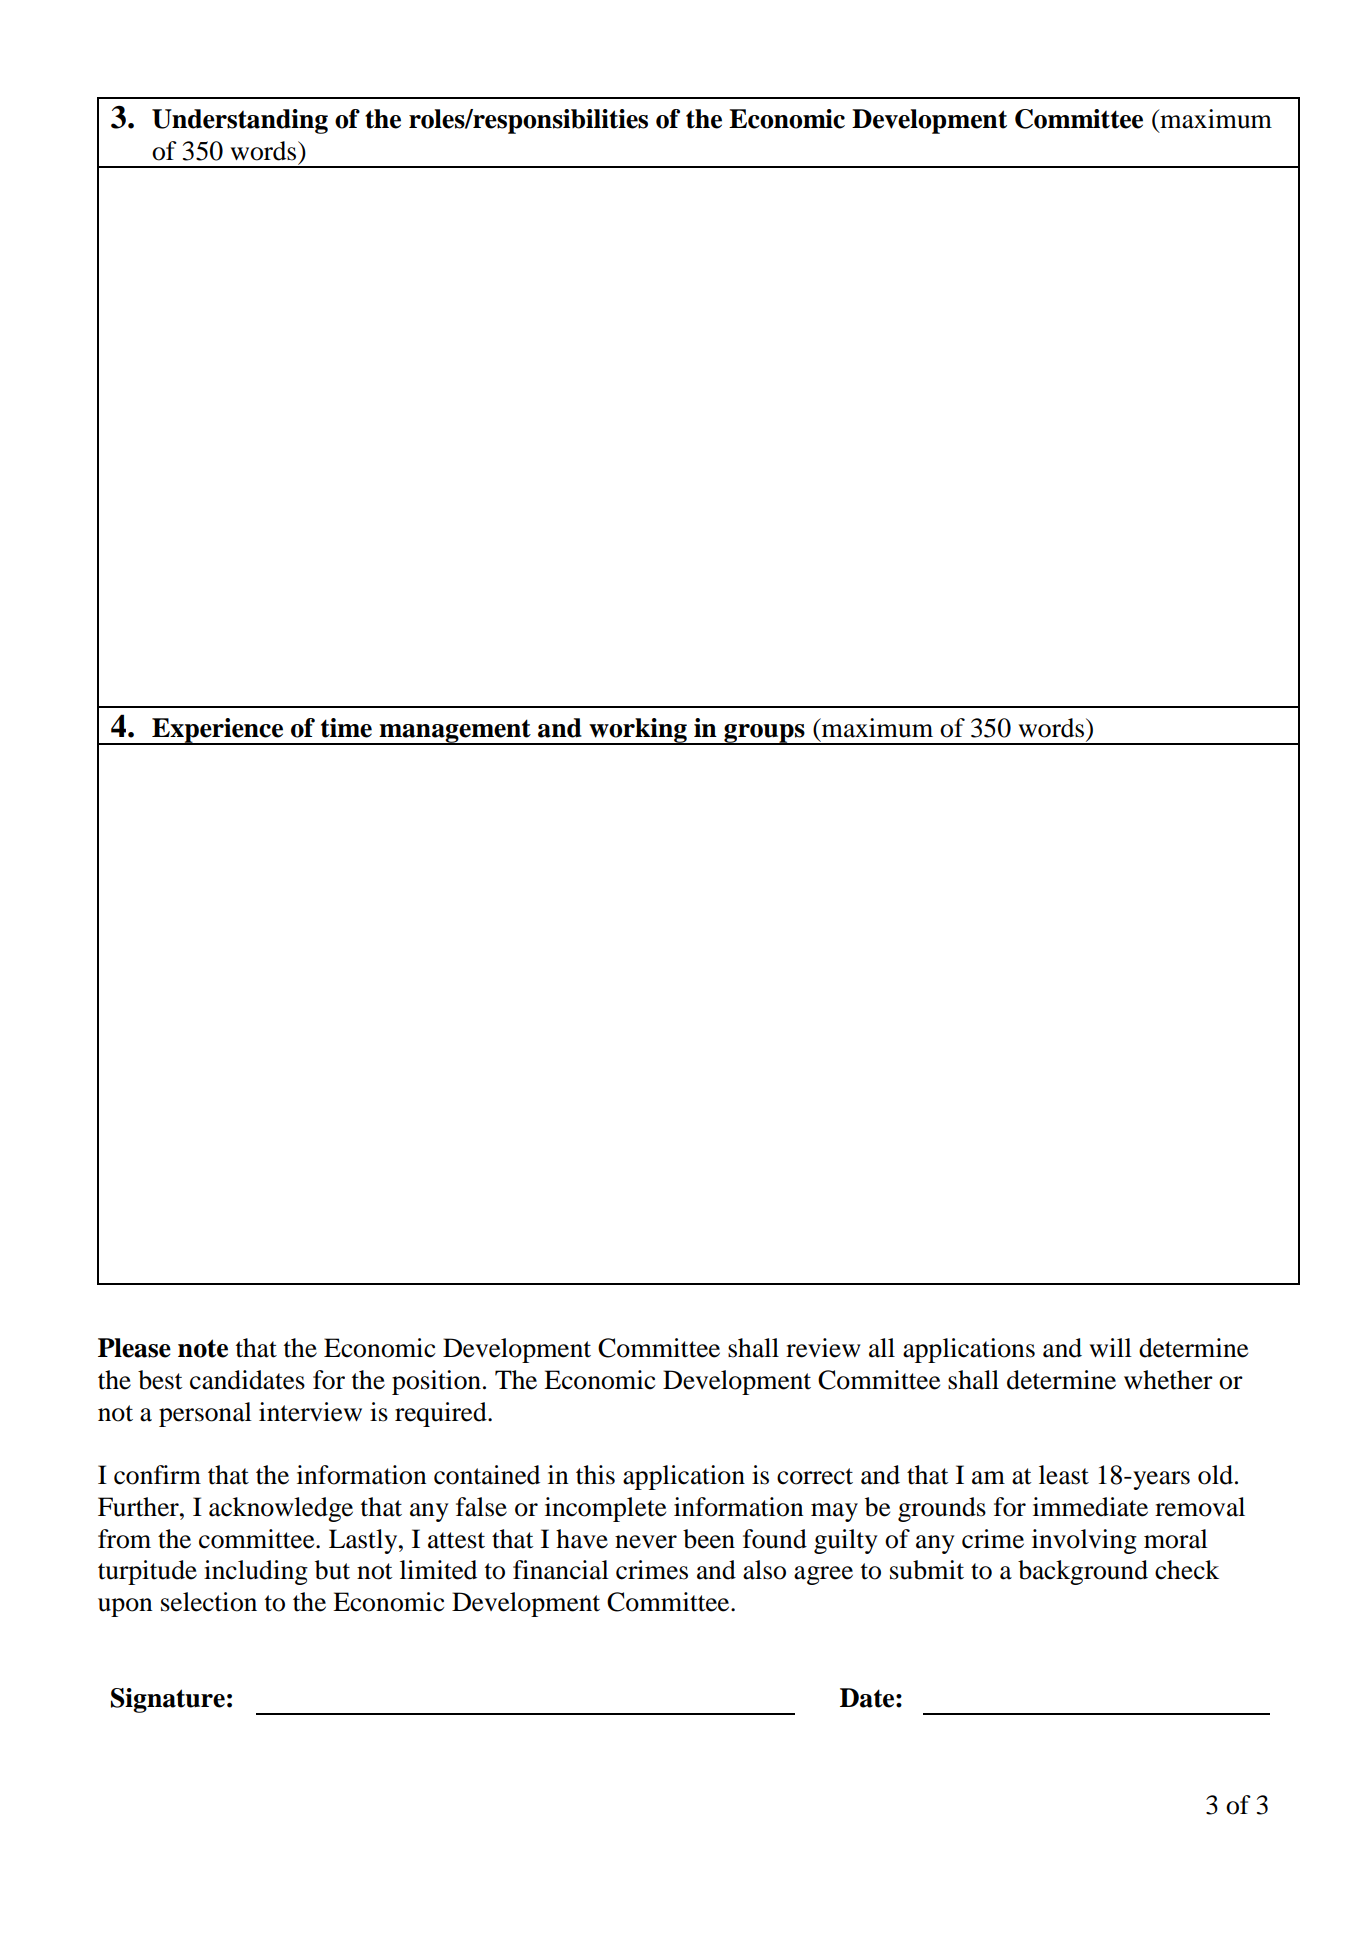 This page has height=1934, width=1367. I want to click on background, so click(1083, 1572).
